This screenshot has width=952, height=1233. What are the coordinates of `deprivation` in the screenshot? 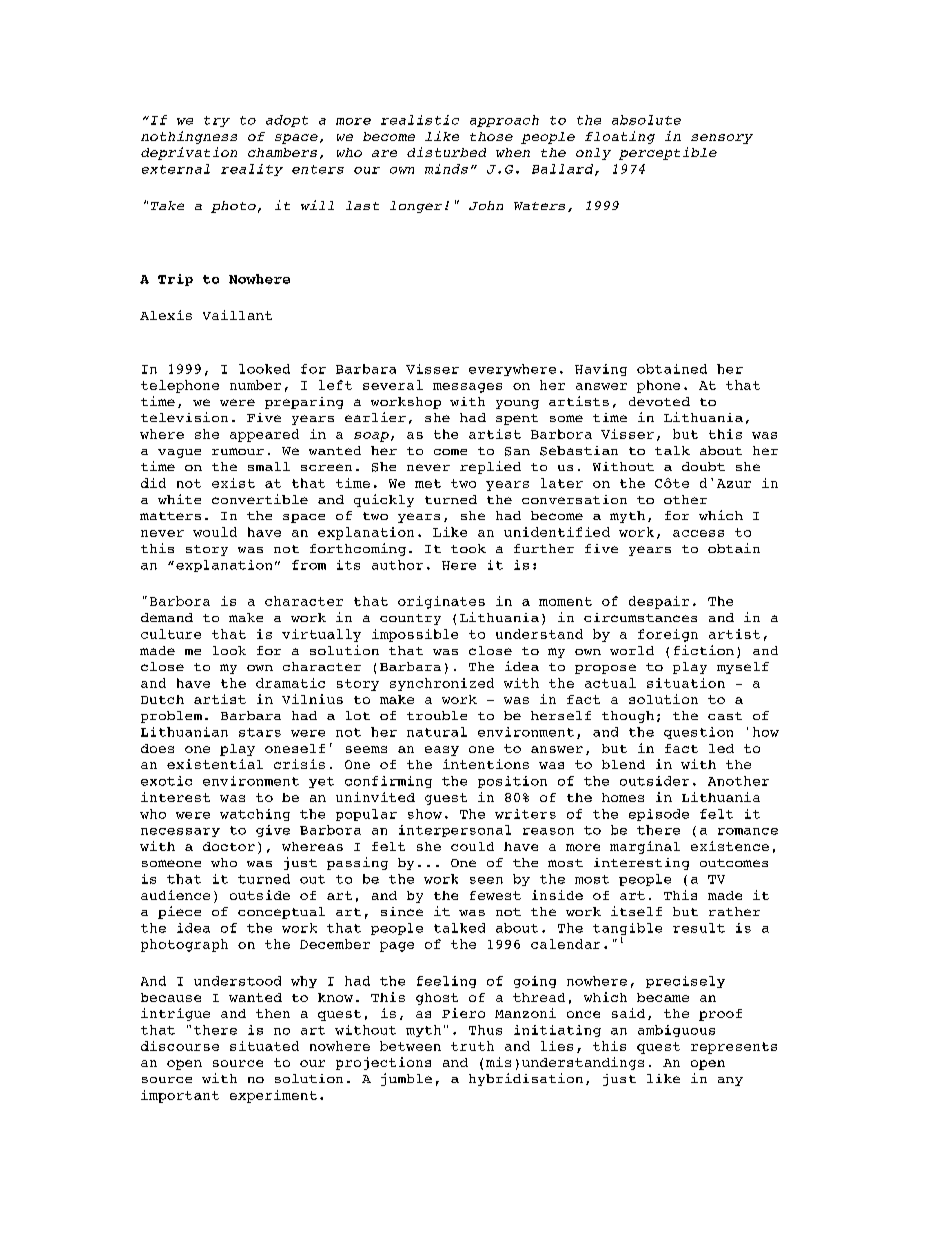 It's located at (189, 153).
